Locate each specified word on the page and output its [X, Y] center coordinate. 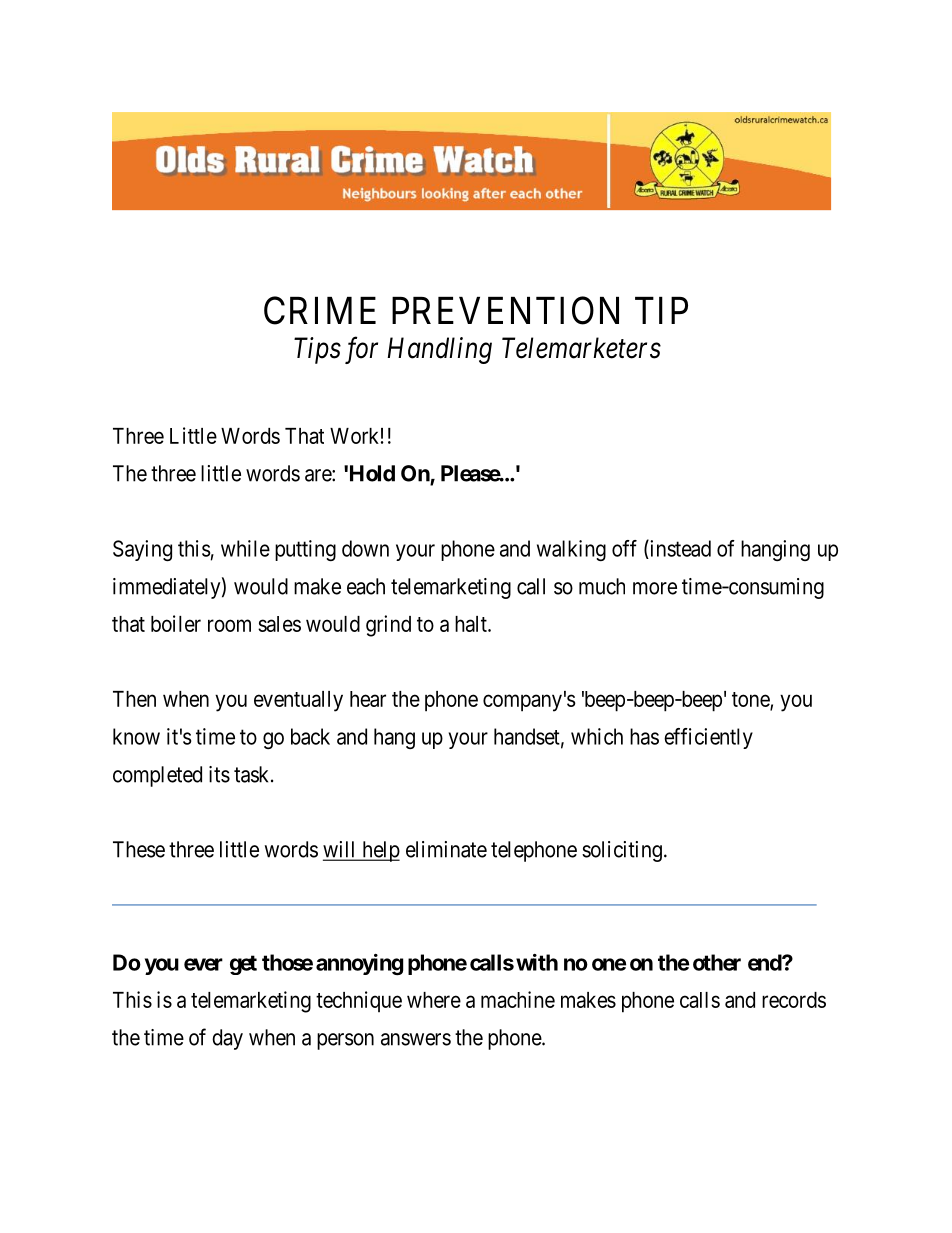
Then [134, 699]
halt [472, 624]
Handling [439, 350]
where [434, 1000]
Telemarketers [581, 348]
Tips [317, 350]
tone [751, 701]
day [227, 1039]
